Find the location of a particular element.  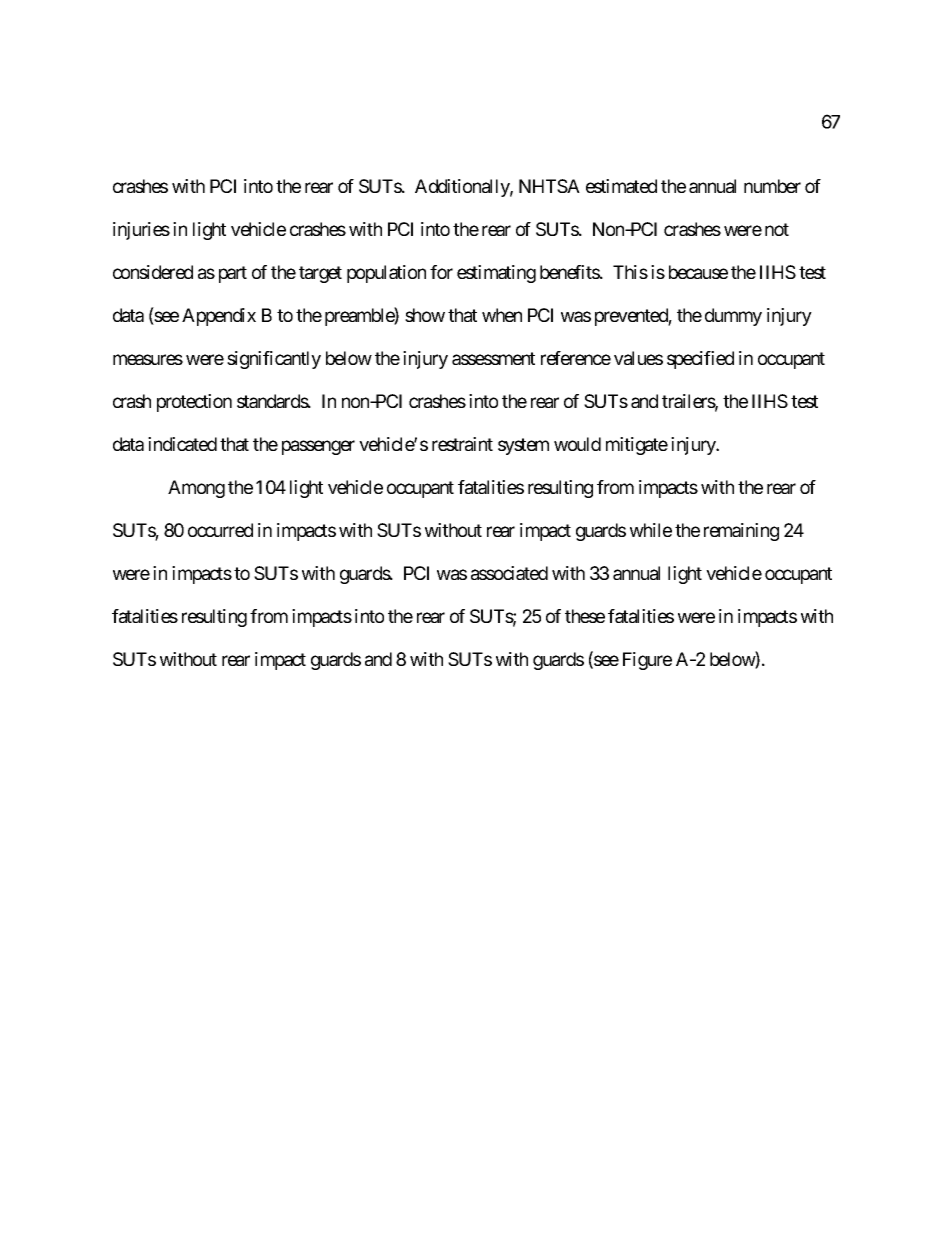

these is located at coordinates (585, 616).
